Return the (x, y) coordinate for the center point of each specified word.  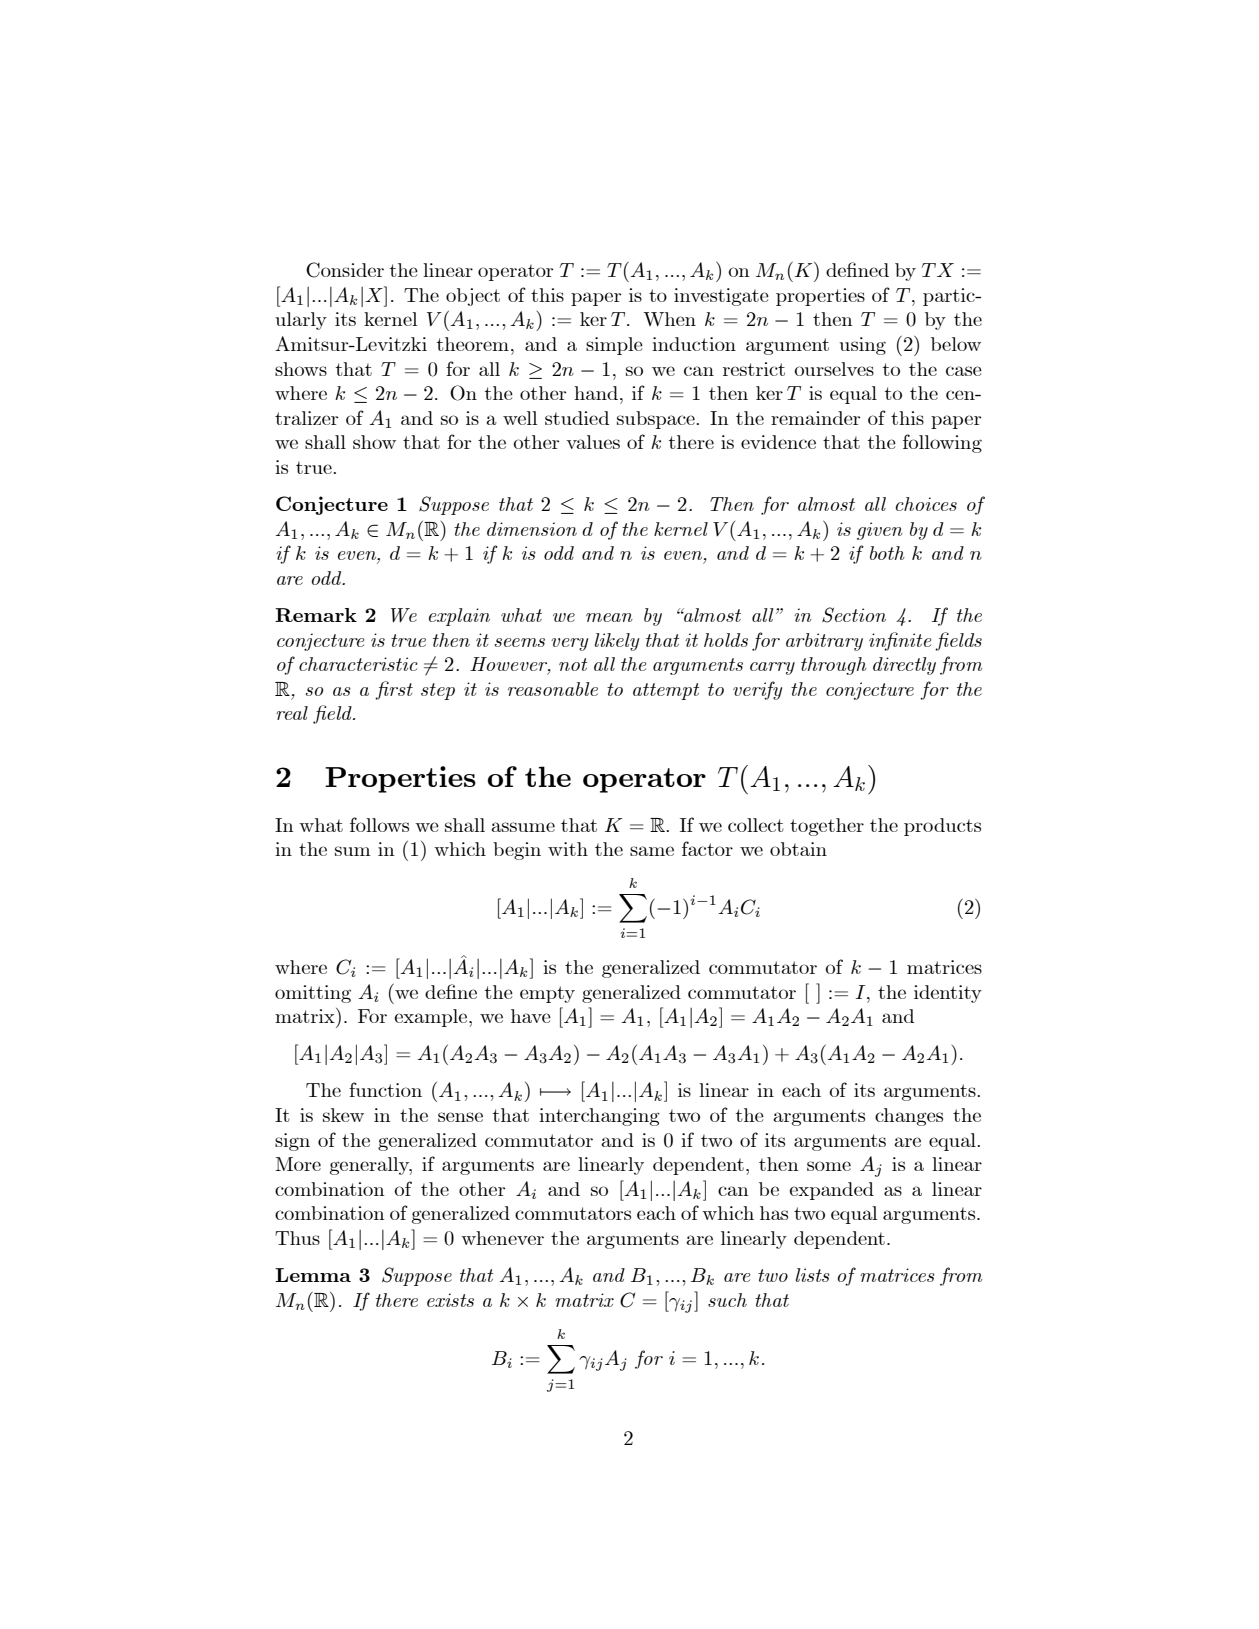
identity (948, 994)
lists (813, 1275)
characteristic (358, 664)
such (727, 1300)
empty (547, 994)
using (863, 346)
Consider (345, 270)
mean (609, 617)
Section (854, 615)
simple (614, 346)
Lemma (313, 1275)
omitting (313, 994)
